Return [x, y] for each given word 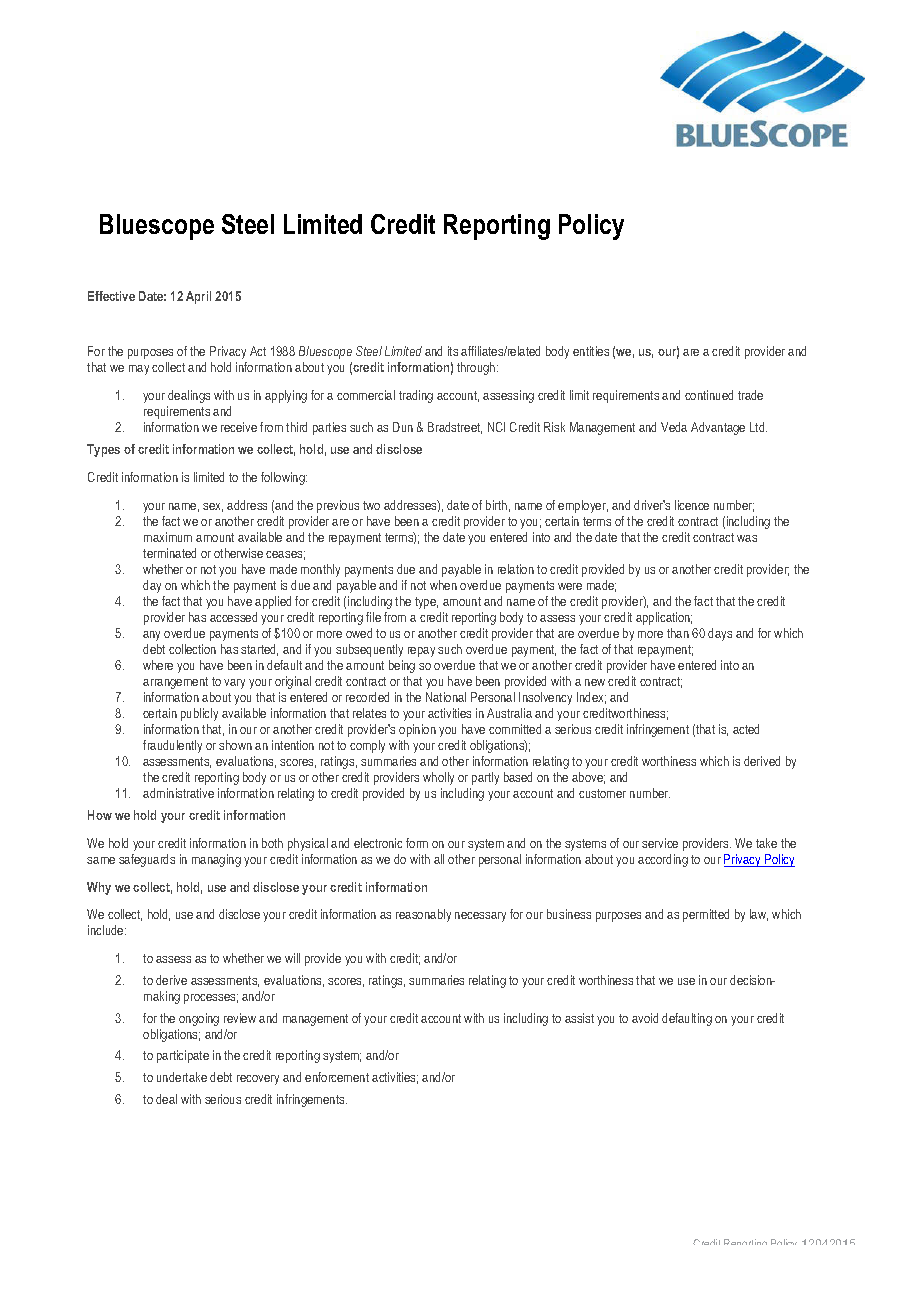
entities [591, 351]
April [198, 297]
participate [183, 1056]
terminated [169, 553]
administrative [178, 793]
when [443, 585]
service [660, 843]
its [453, 351]
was [747, 538]
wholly [438, 778]
